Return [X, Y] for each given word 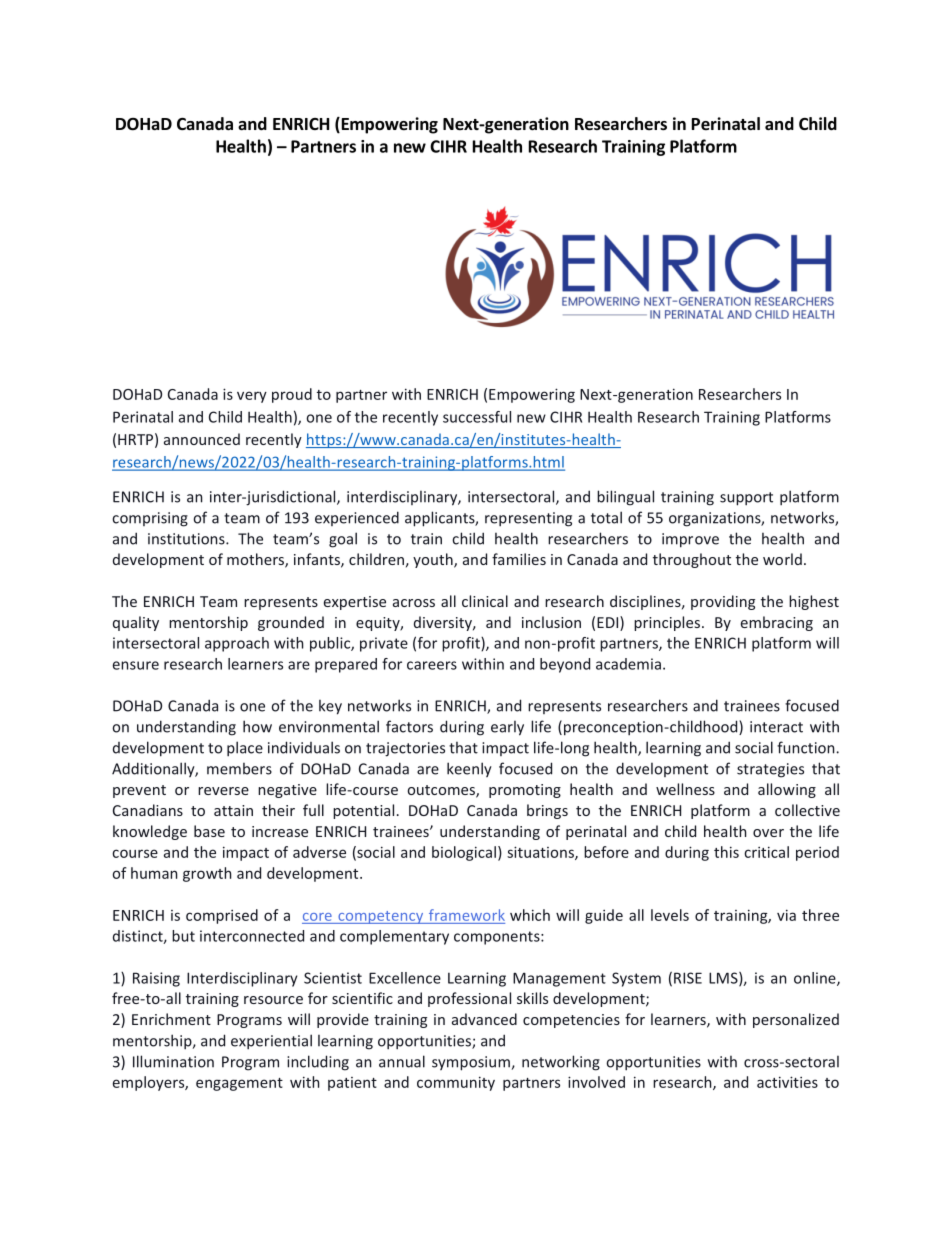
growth [207, 874]
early [507, 728]
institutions [187, 539]
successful [477, 417]
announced [202, 439]
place [245, 749]
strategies [770, 770]
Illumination [173, 1061]
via [786, 915]
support [746, 499]
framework [467, 915]
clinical [485, 601]
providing [723, 602]
